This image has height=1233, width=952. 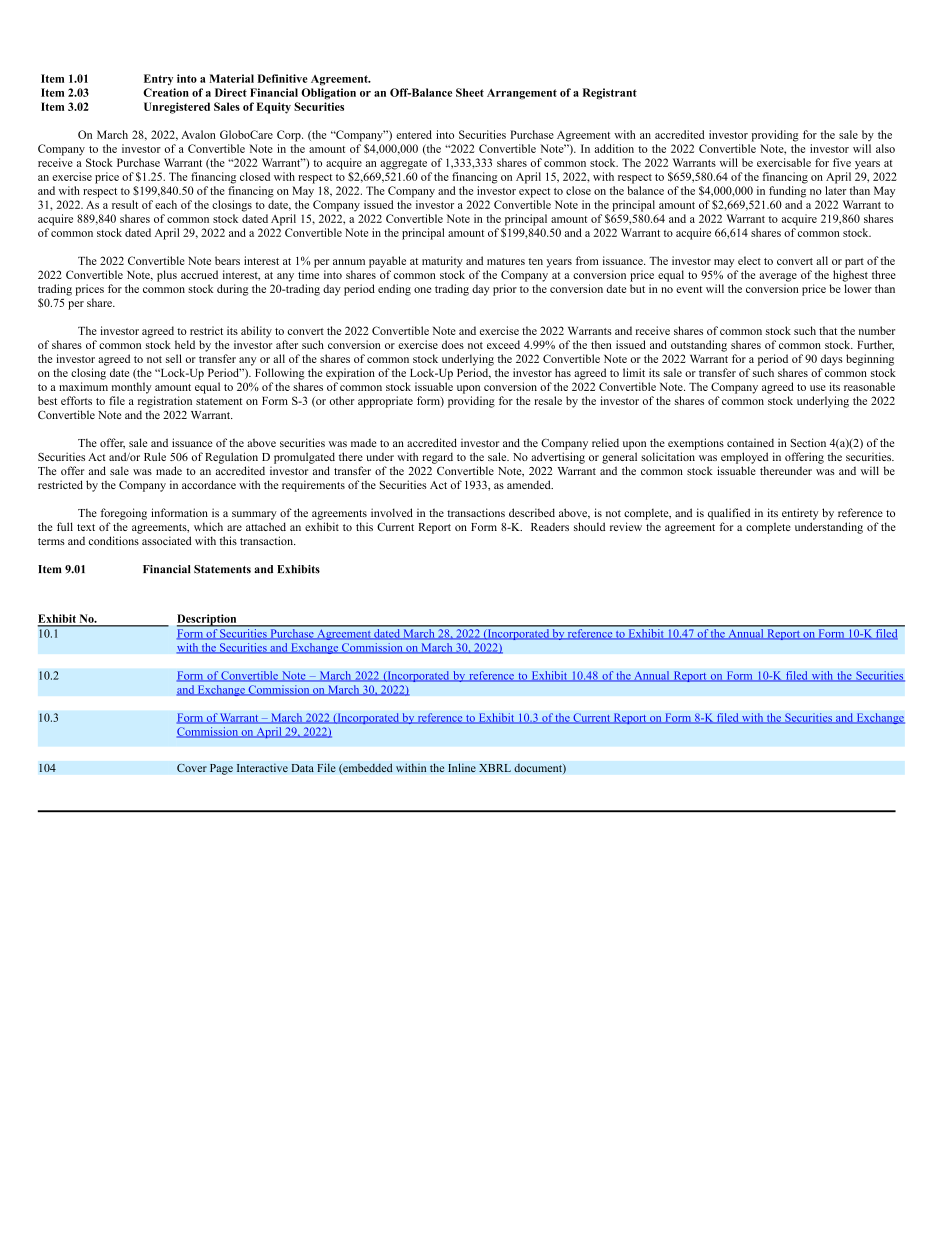 I want to click on Section, so click(x=808, y=442).
